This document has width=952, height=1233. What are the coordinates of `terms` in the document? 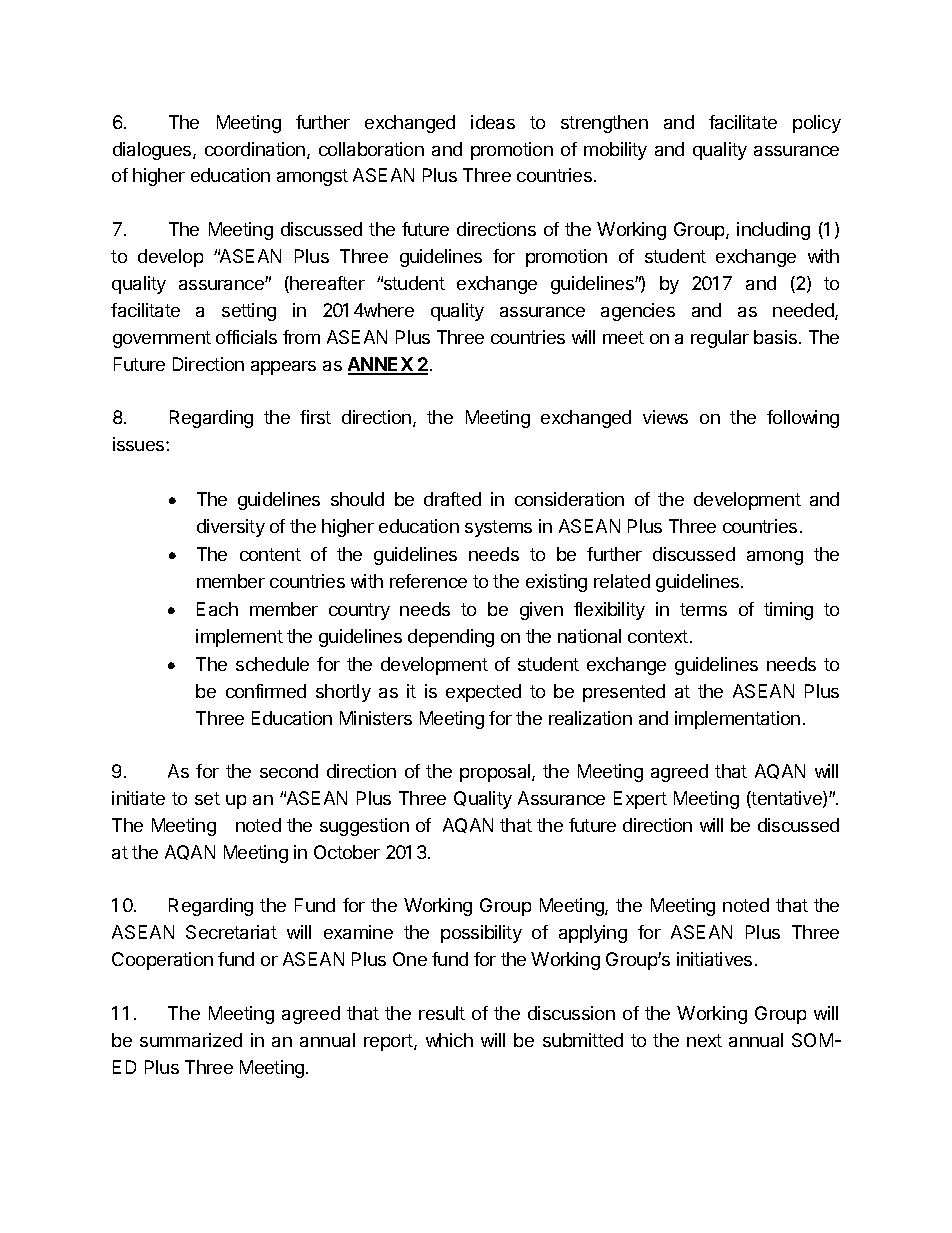 It's located at (703, 609).
